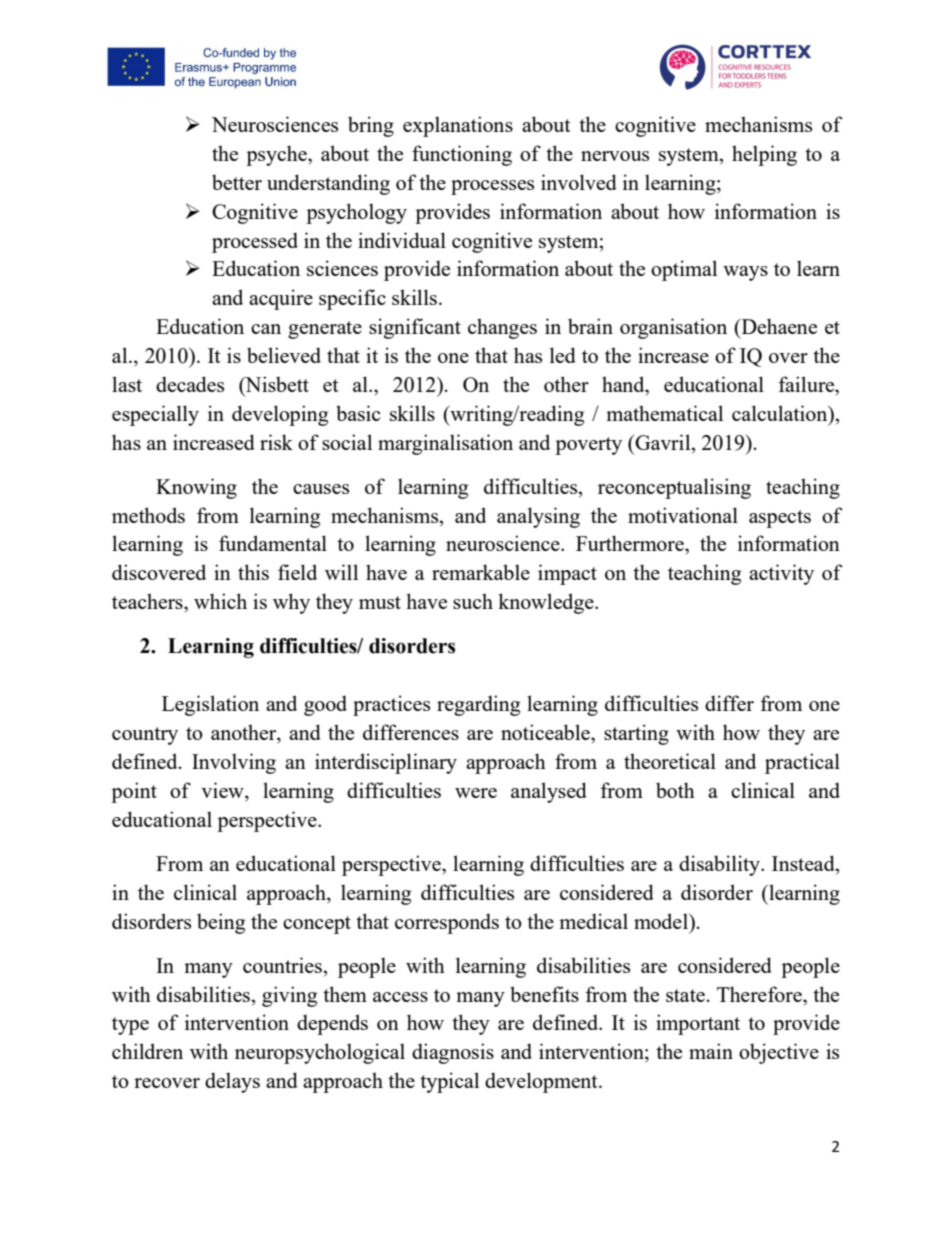 The width and height of the screenshot is (952, 1233). Describe the element at coordinates (462, 155) in the screenshot. I see `functioning` at that location.
